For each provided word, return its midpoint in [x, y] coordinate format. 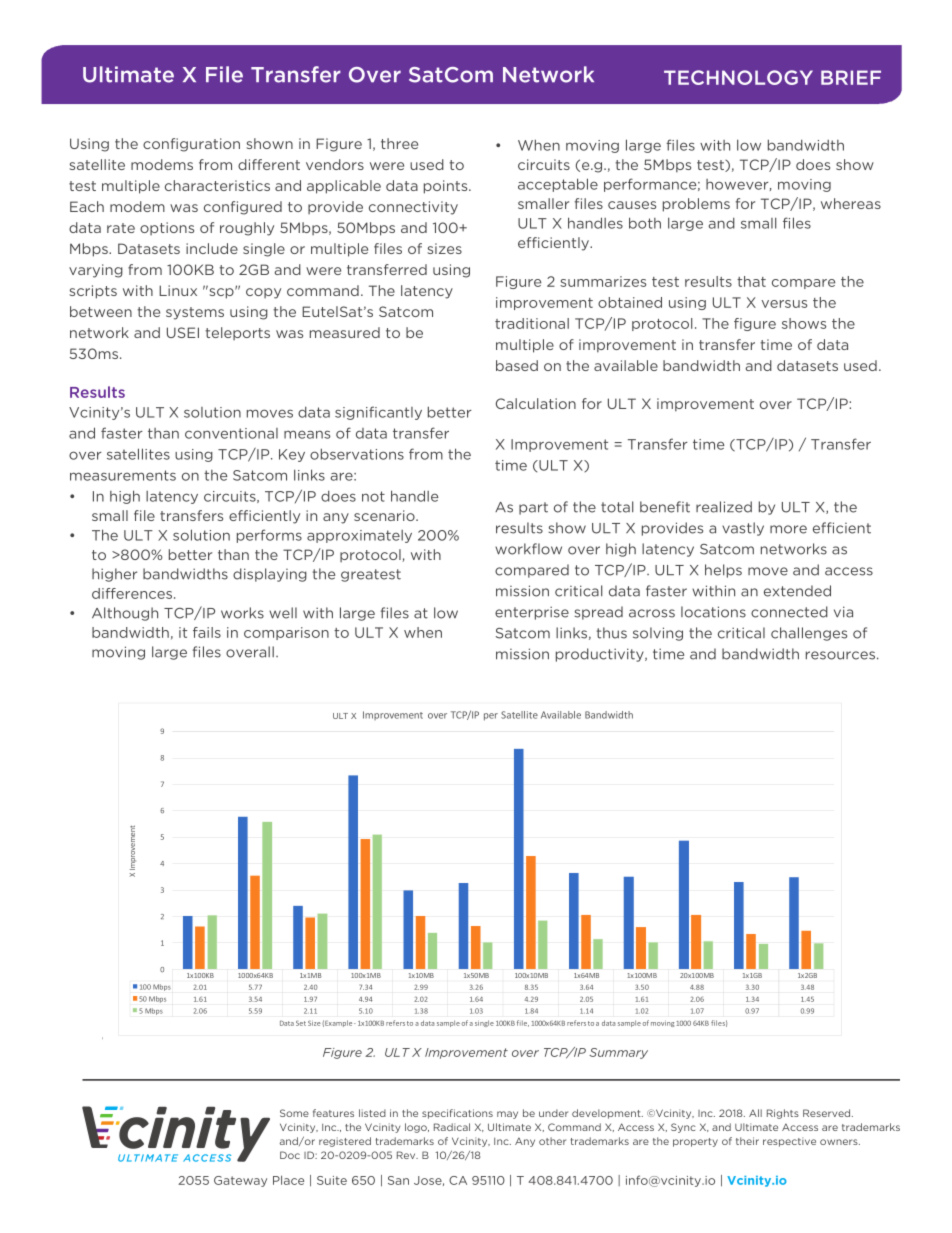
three [399, 143]
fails [207, 632]
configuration [191, 145]
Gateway [240, 1181]
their [747, 1141]
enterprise [532, 613]
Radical [452, 1127]
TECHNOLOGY [738, 77]
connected [789, 612]
